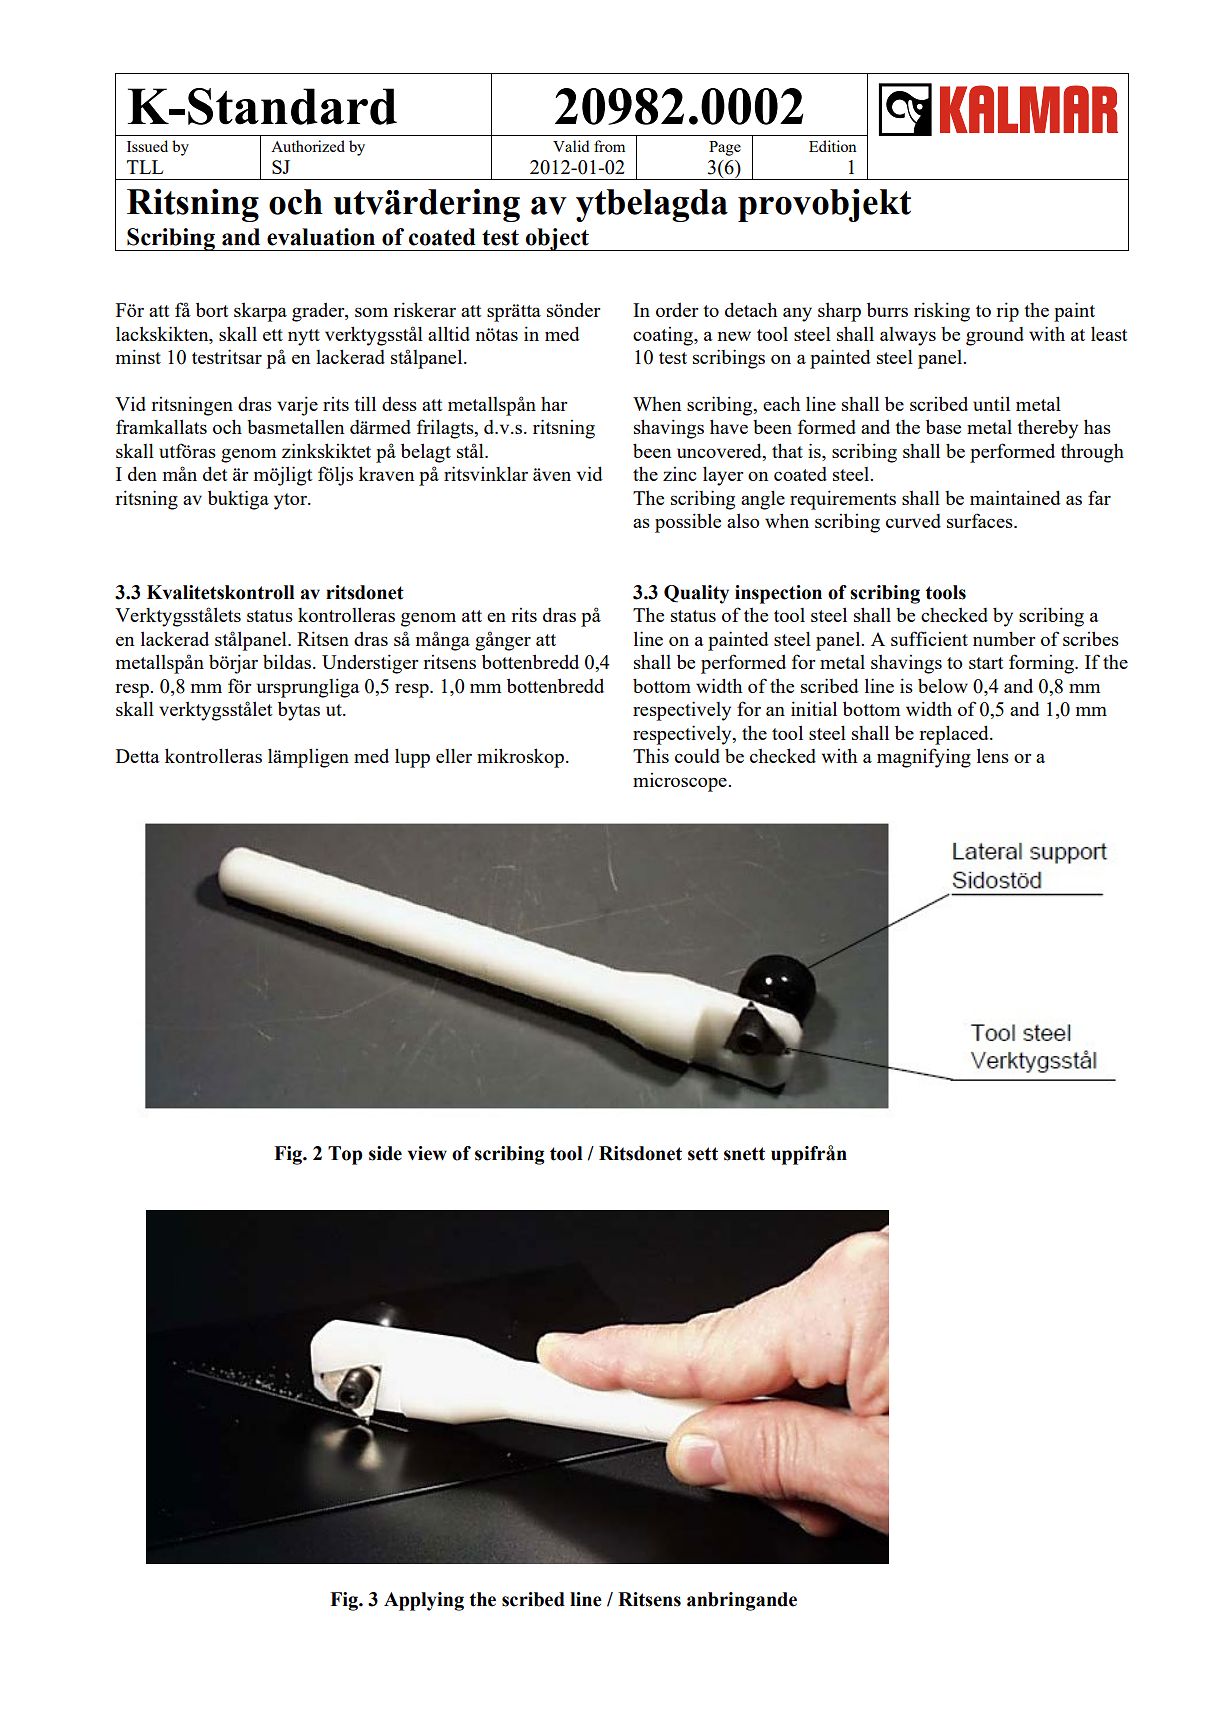 The width and height of the image is (1215, 1718). What do you see at coordinates (703, 1154) in the image?
I see `sett` at bounding box center [703, 1154].
